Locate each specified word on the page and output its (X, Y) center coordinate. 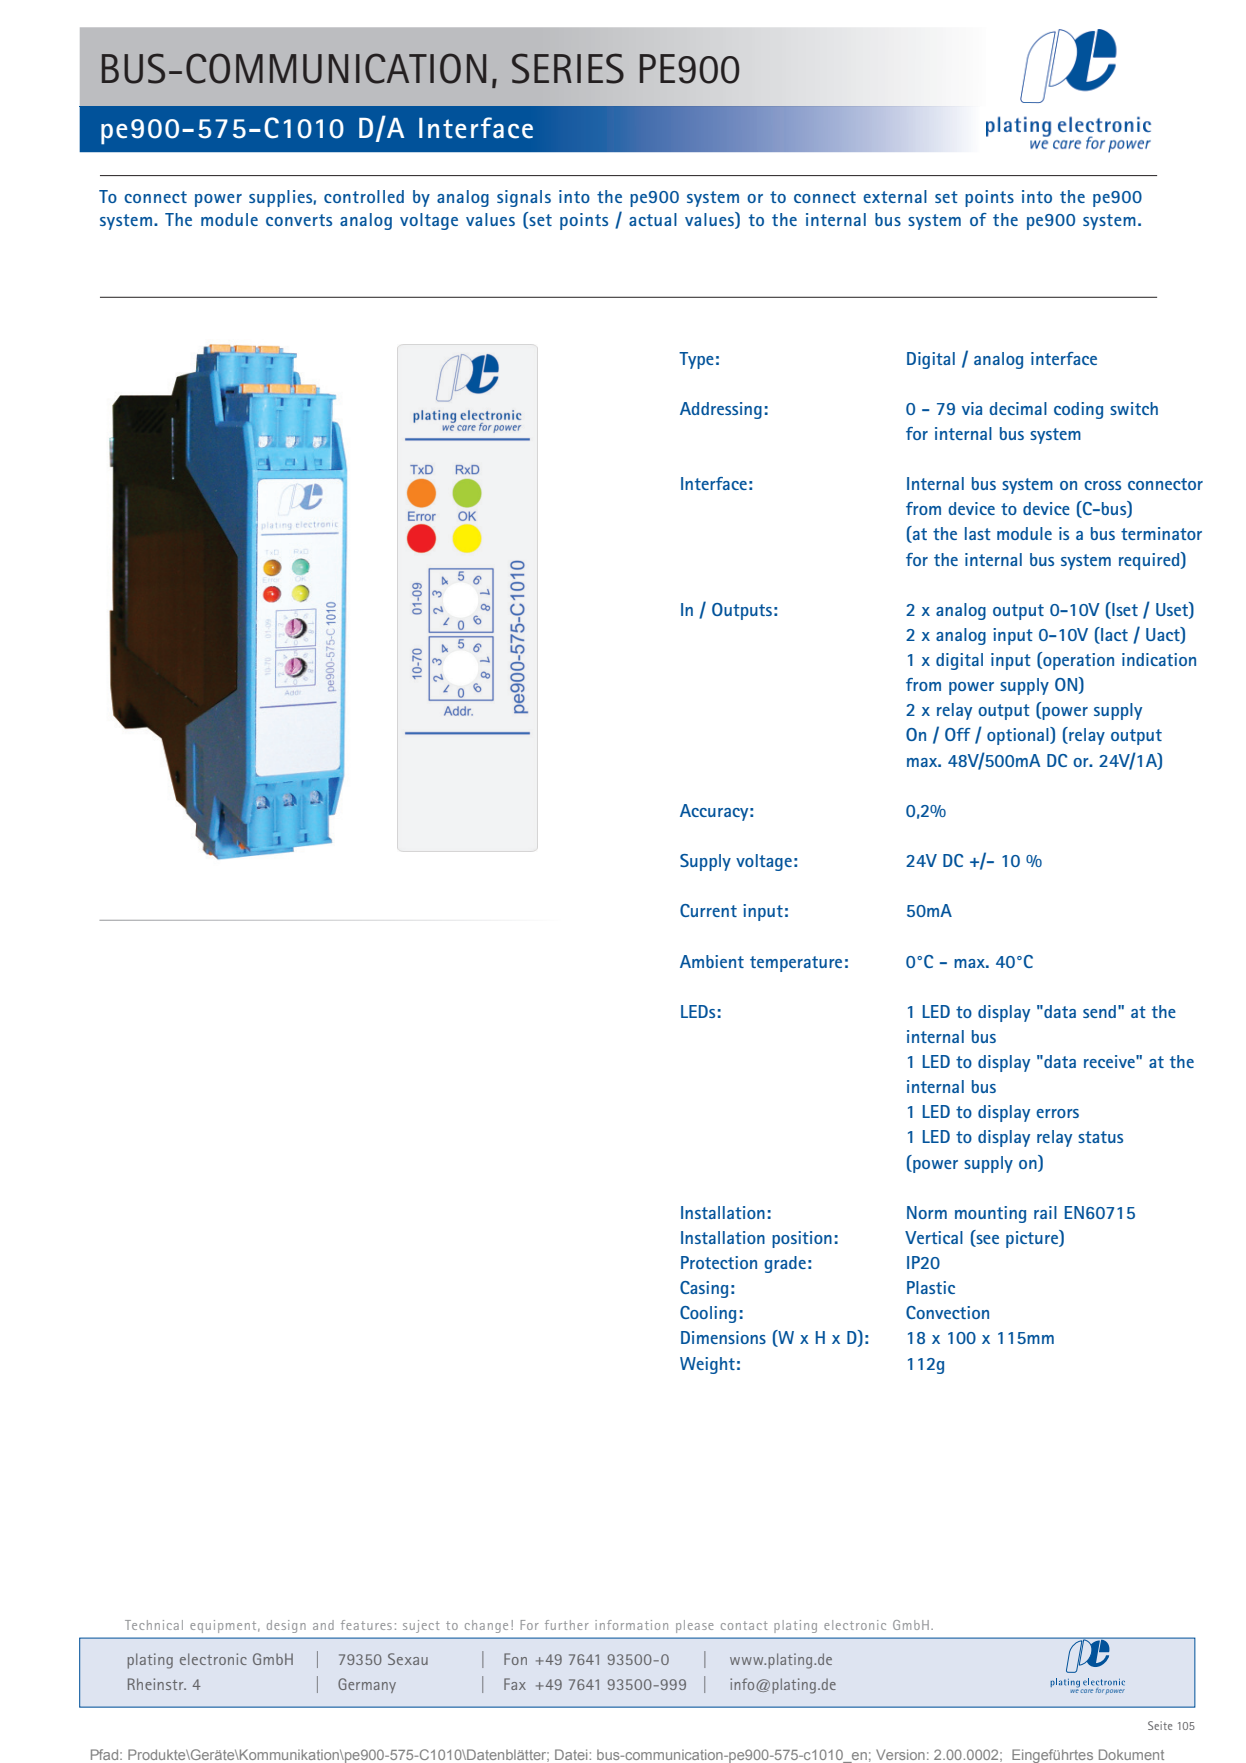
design (286, 1626)
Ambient (712, 961)
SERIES (568, 68)
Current (708, 910)
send (1099, 1011)
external (895, 196)
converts (299, 220)
